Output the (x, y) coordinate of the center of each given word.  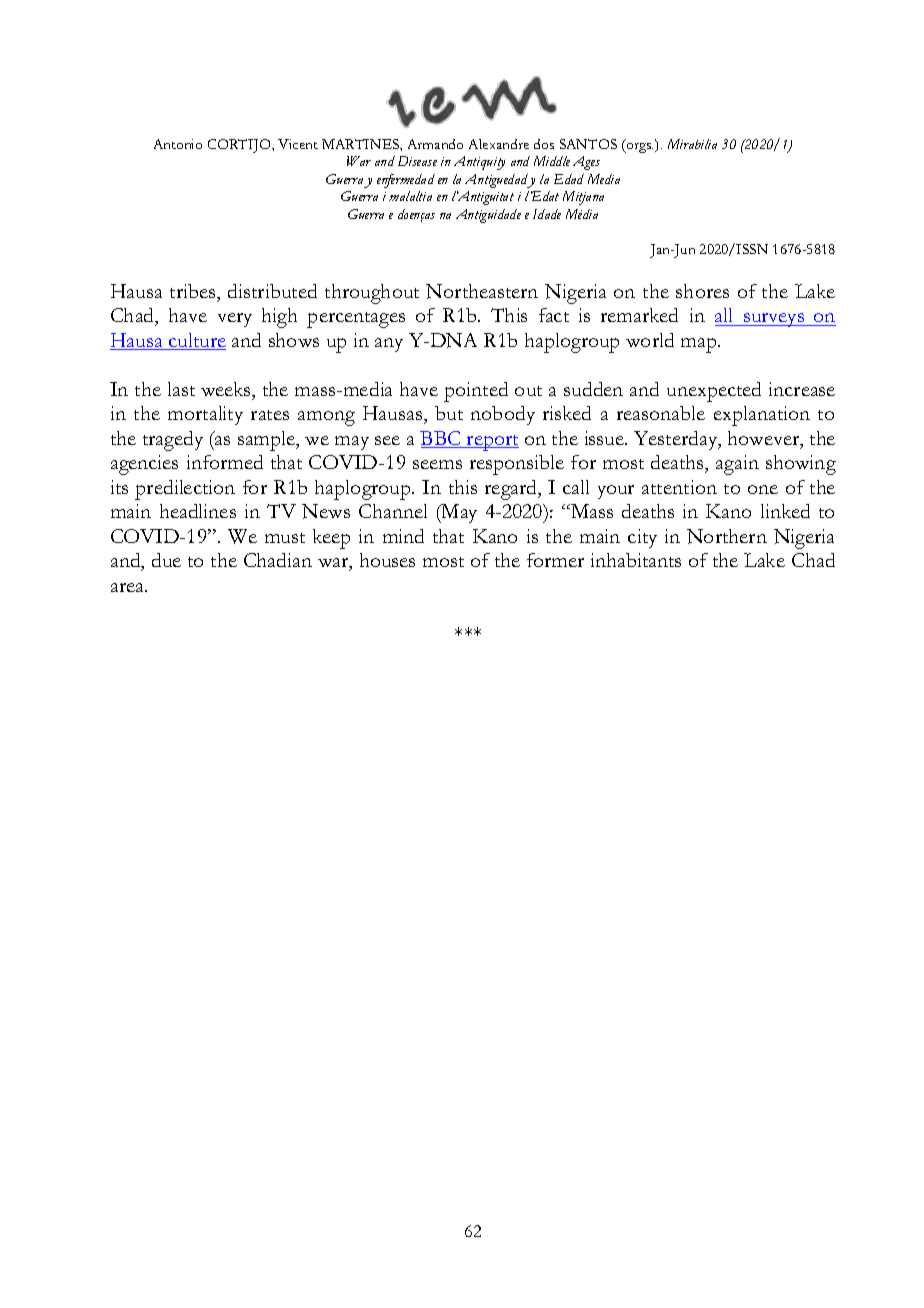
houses (387, 560)
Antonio (178, 144)
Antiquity (479, 163)
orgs (639, 148)
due (166, 560)
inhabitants (636, 560)
